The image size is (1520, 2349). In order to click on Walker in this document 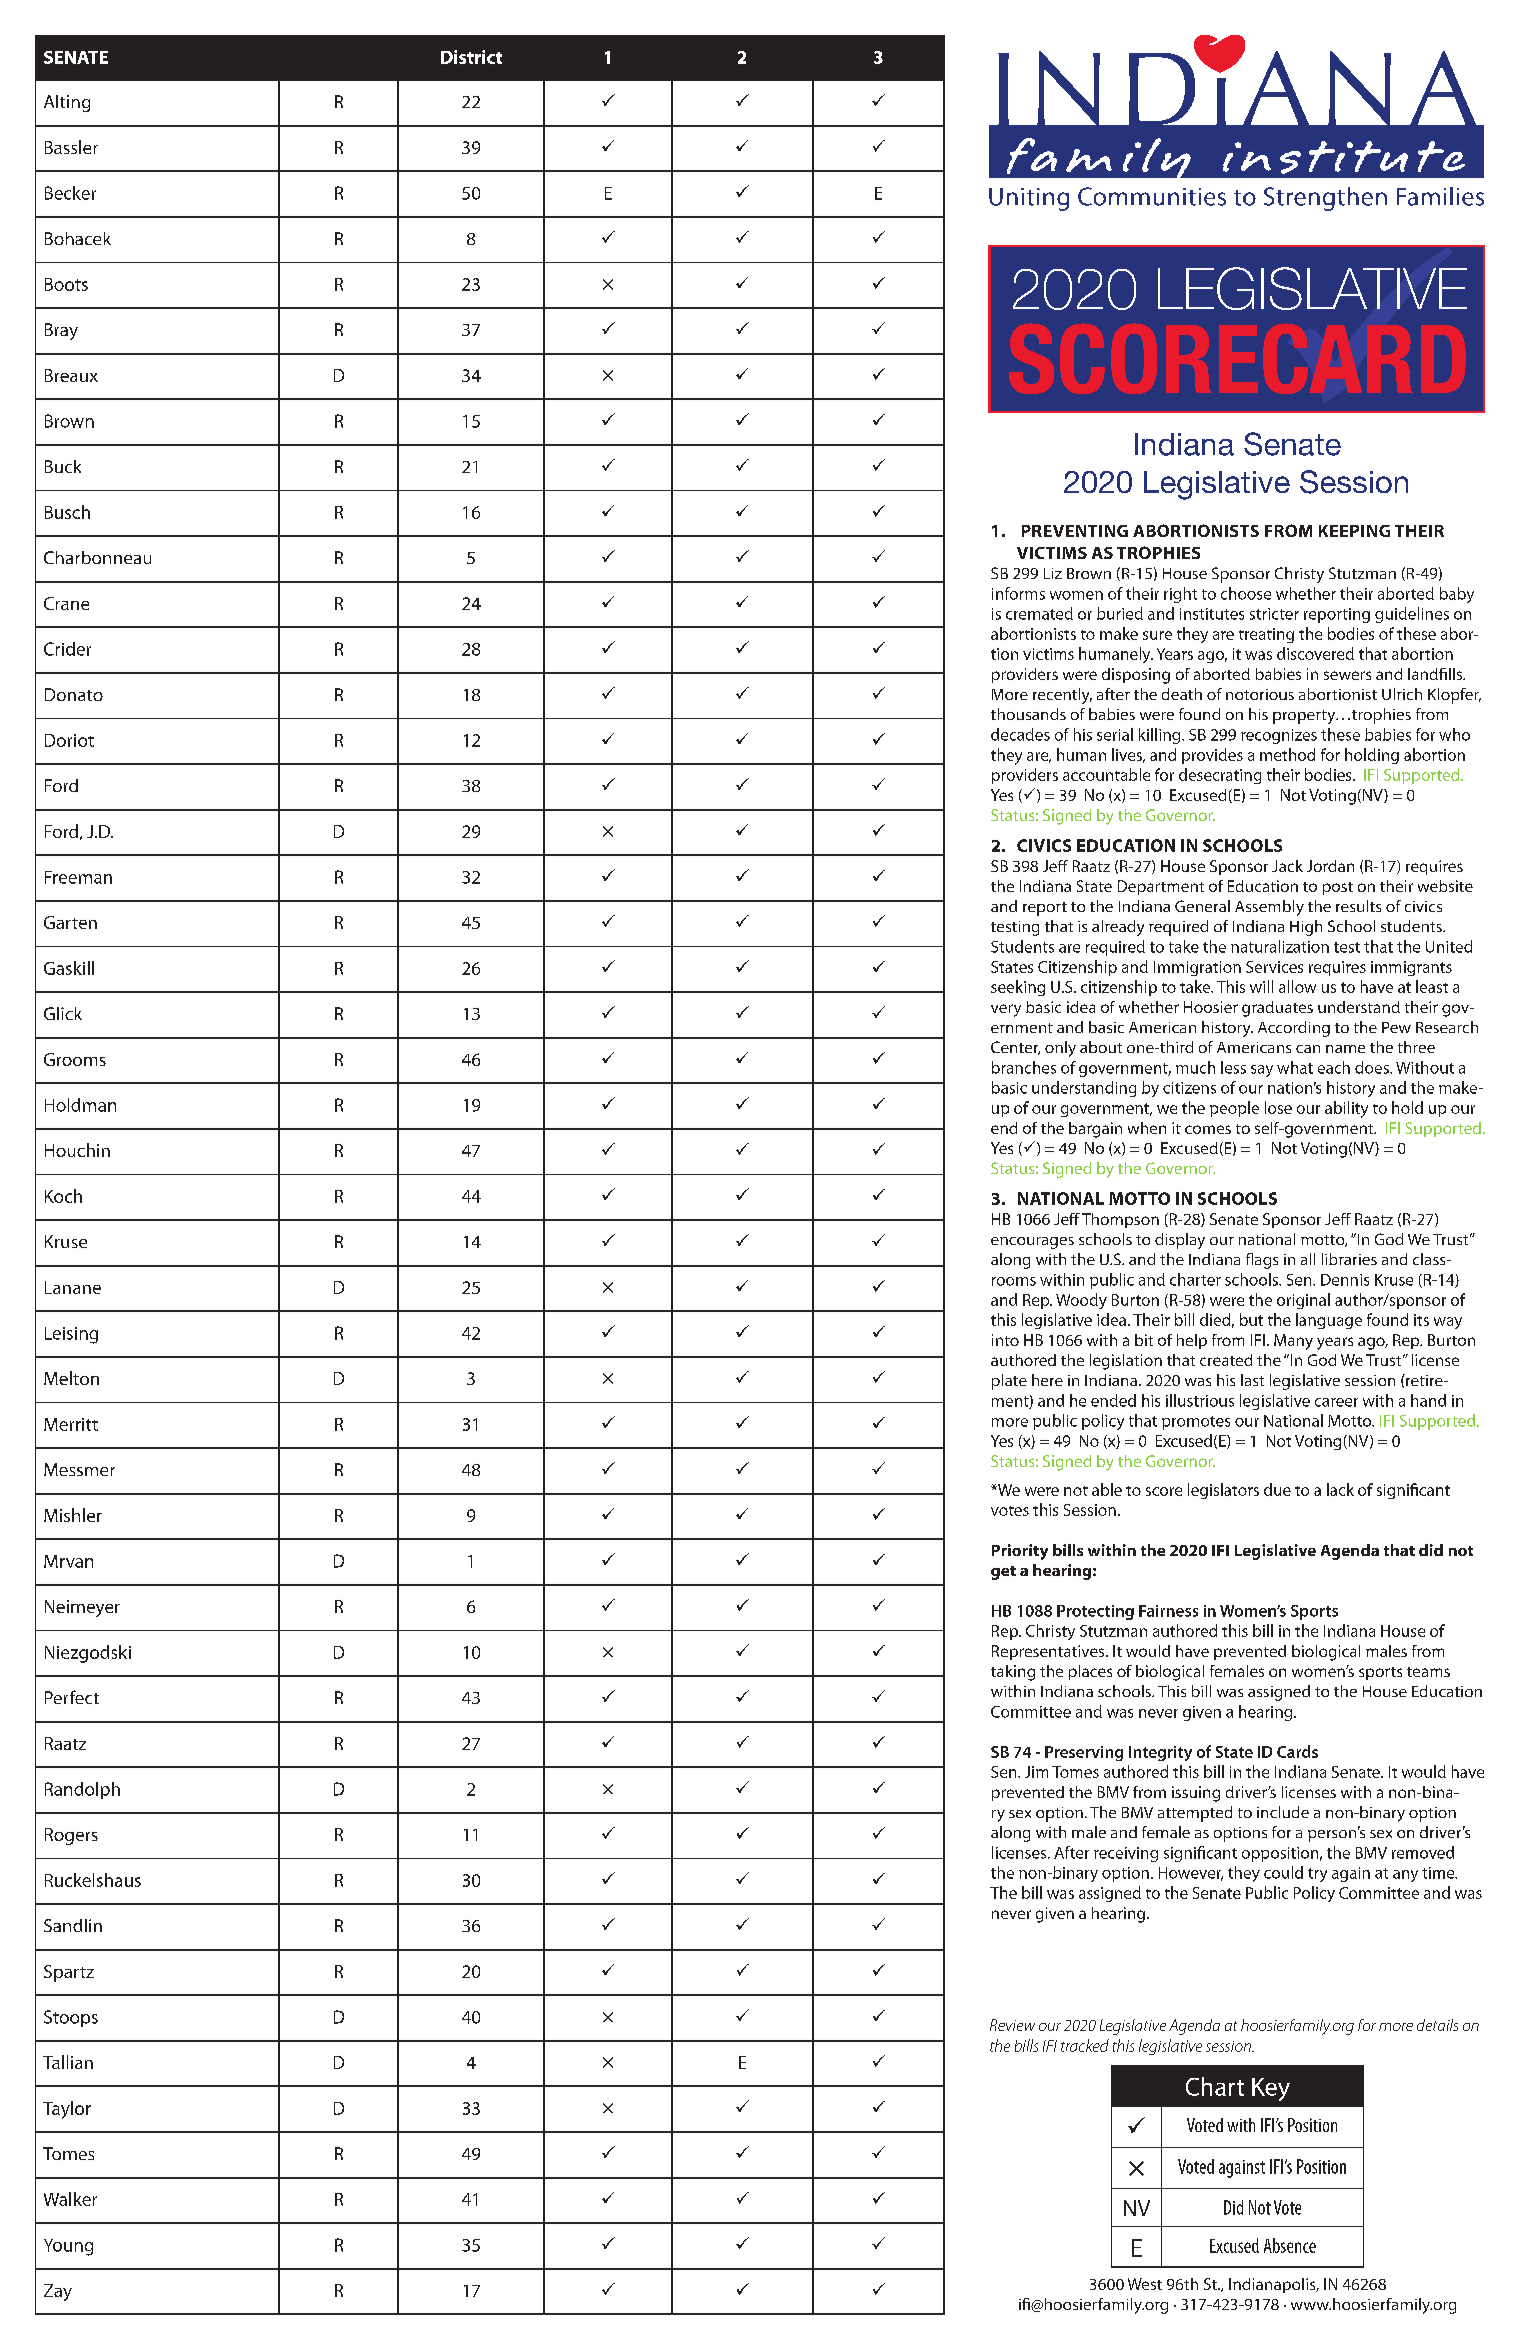, I will do `click(70, 2199)`.
